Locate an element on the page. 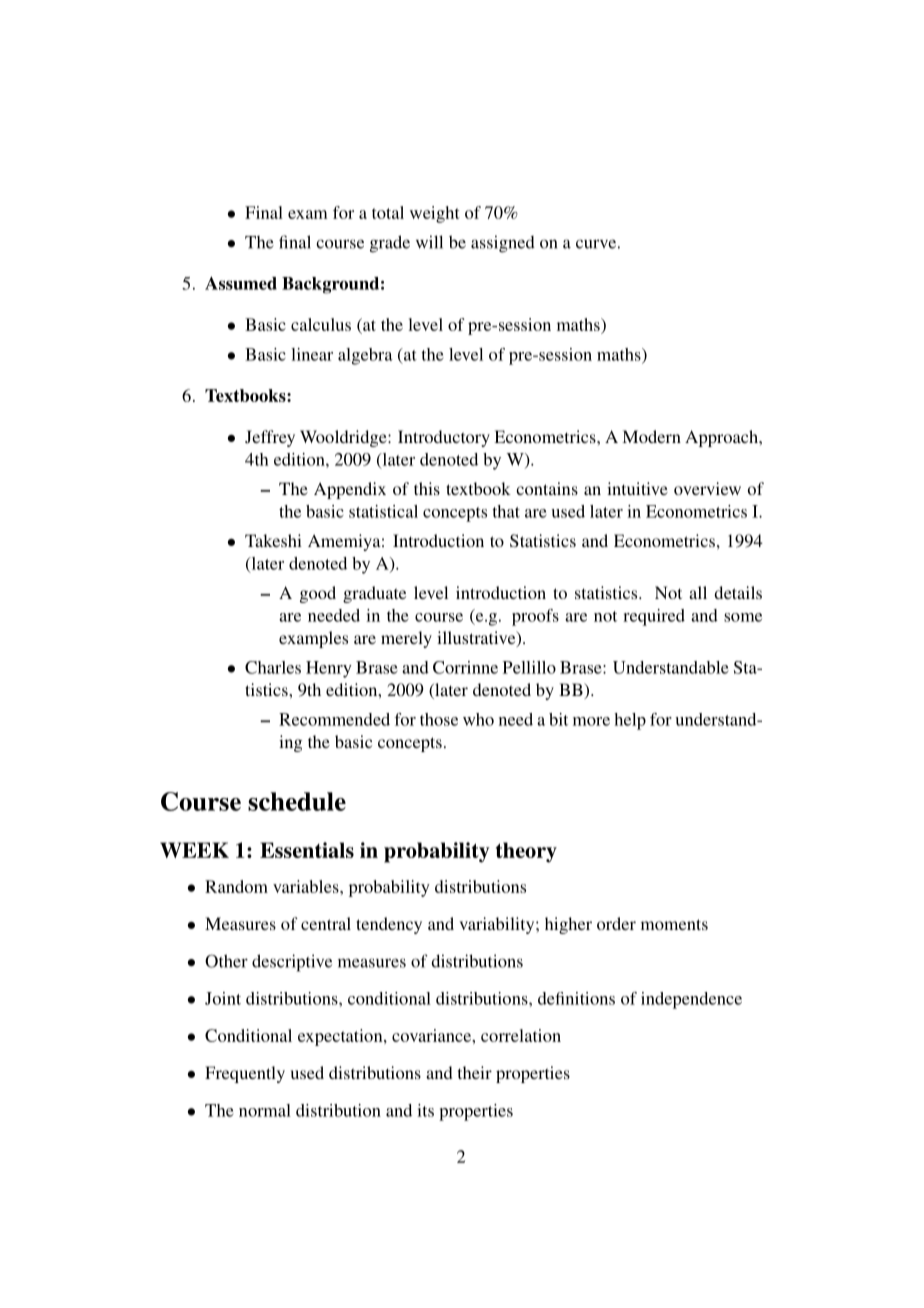  required is located at coordinates (654, 617).
